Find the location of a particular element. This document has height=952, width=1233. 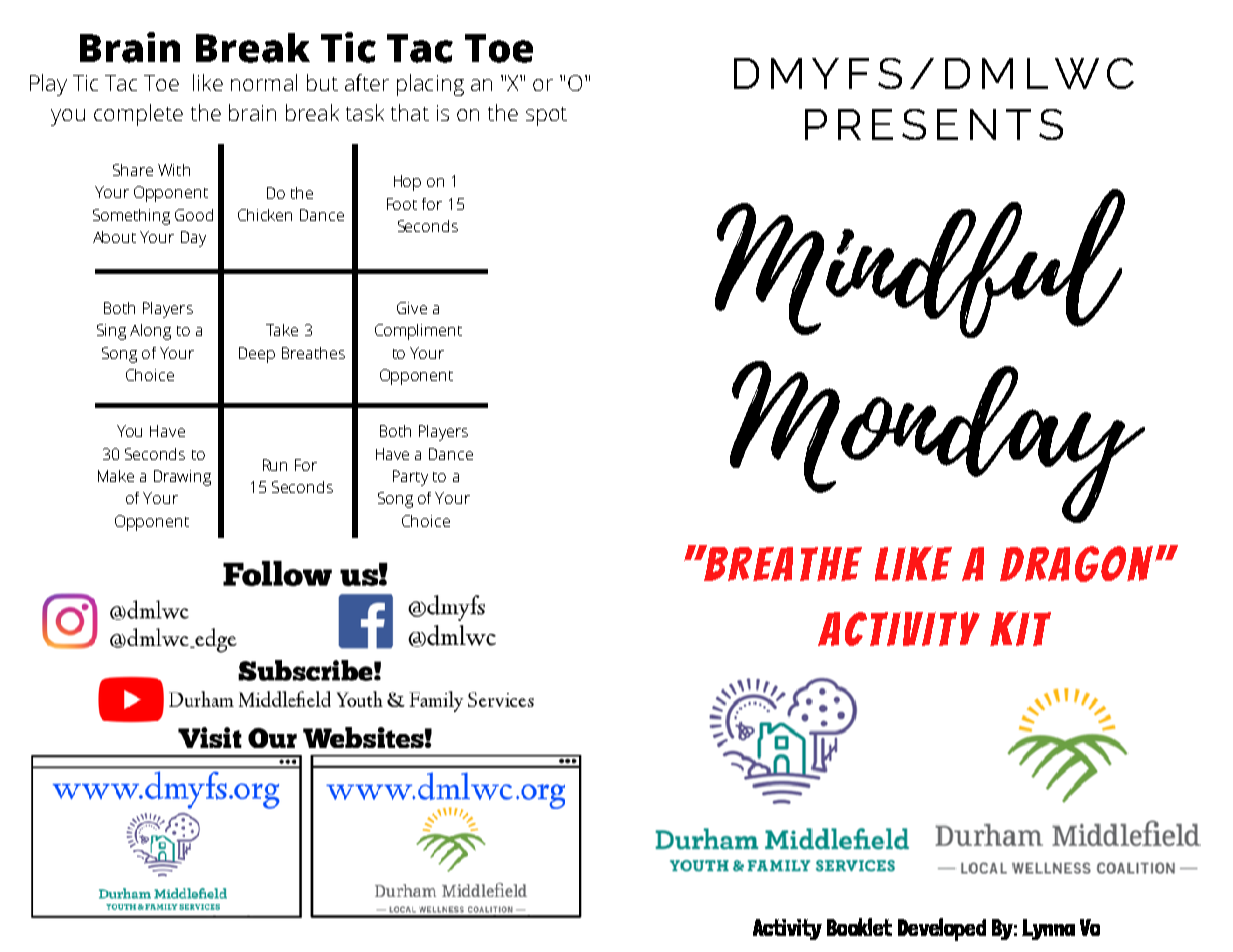

Monday is located at coordinates (937, 442).
